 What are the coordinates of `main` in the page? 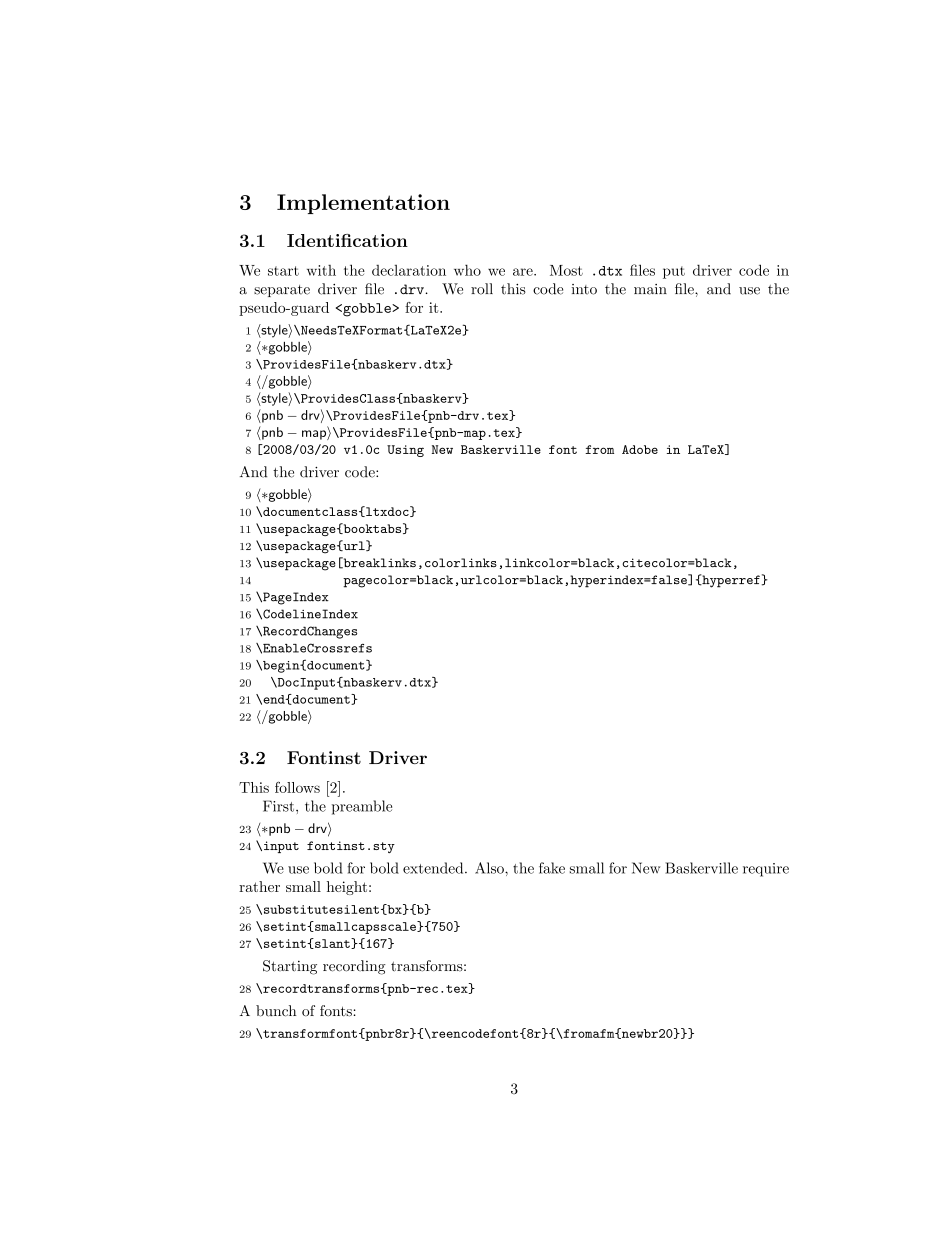 It's located at (650, 289).
